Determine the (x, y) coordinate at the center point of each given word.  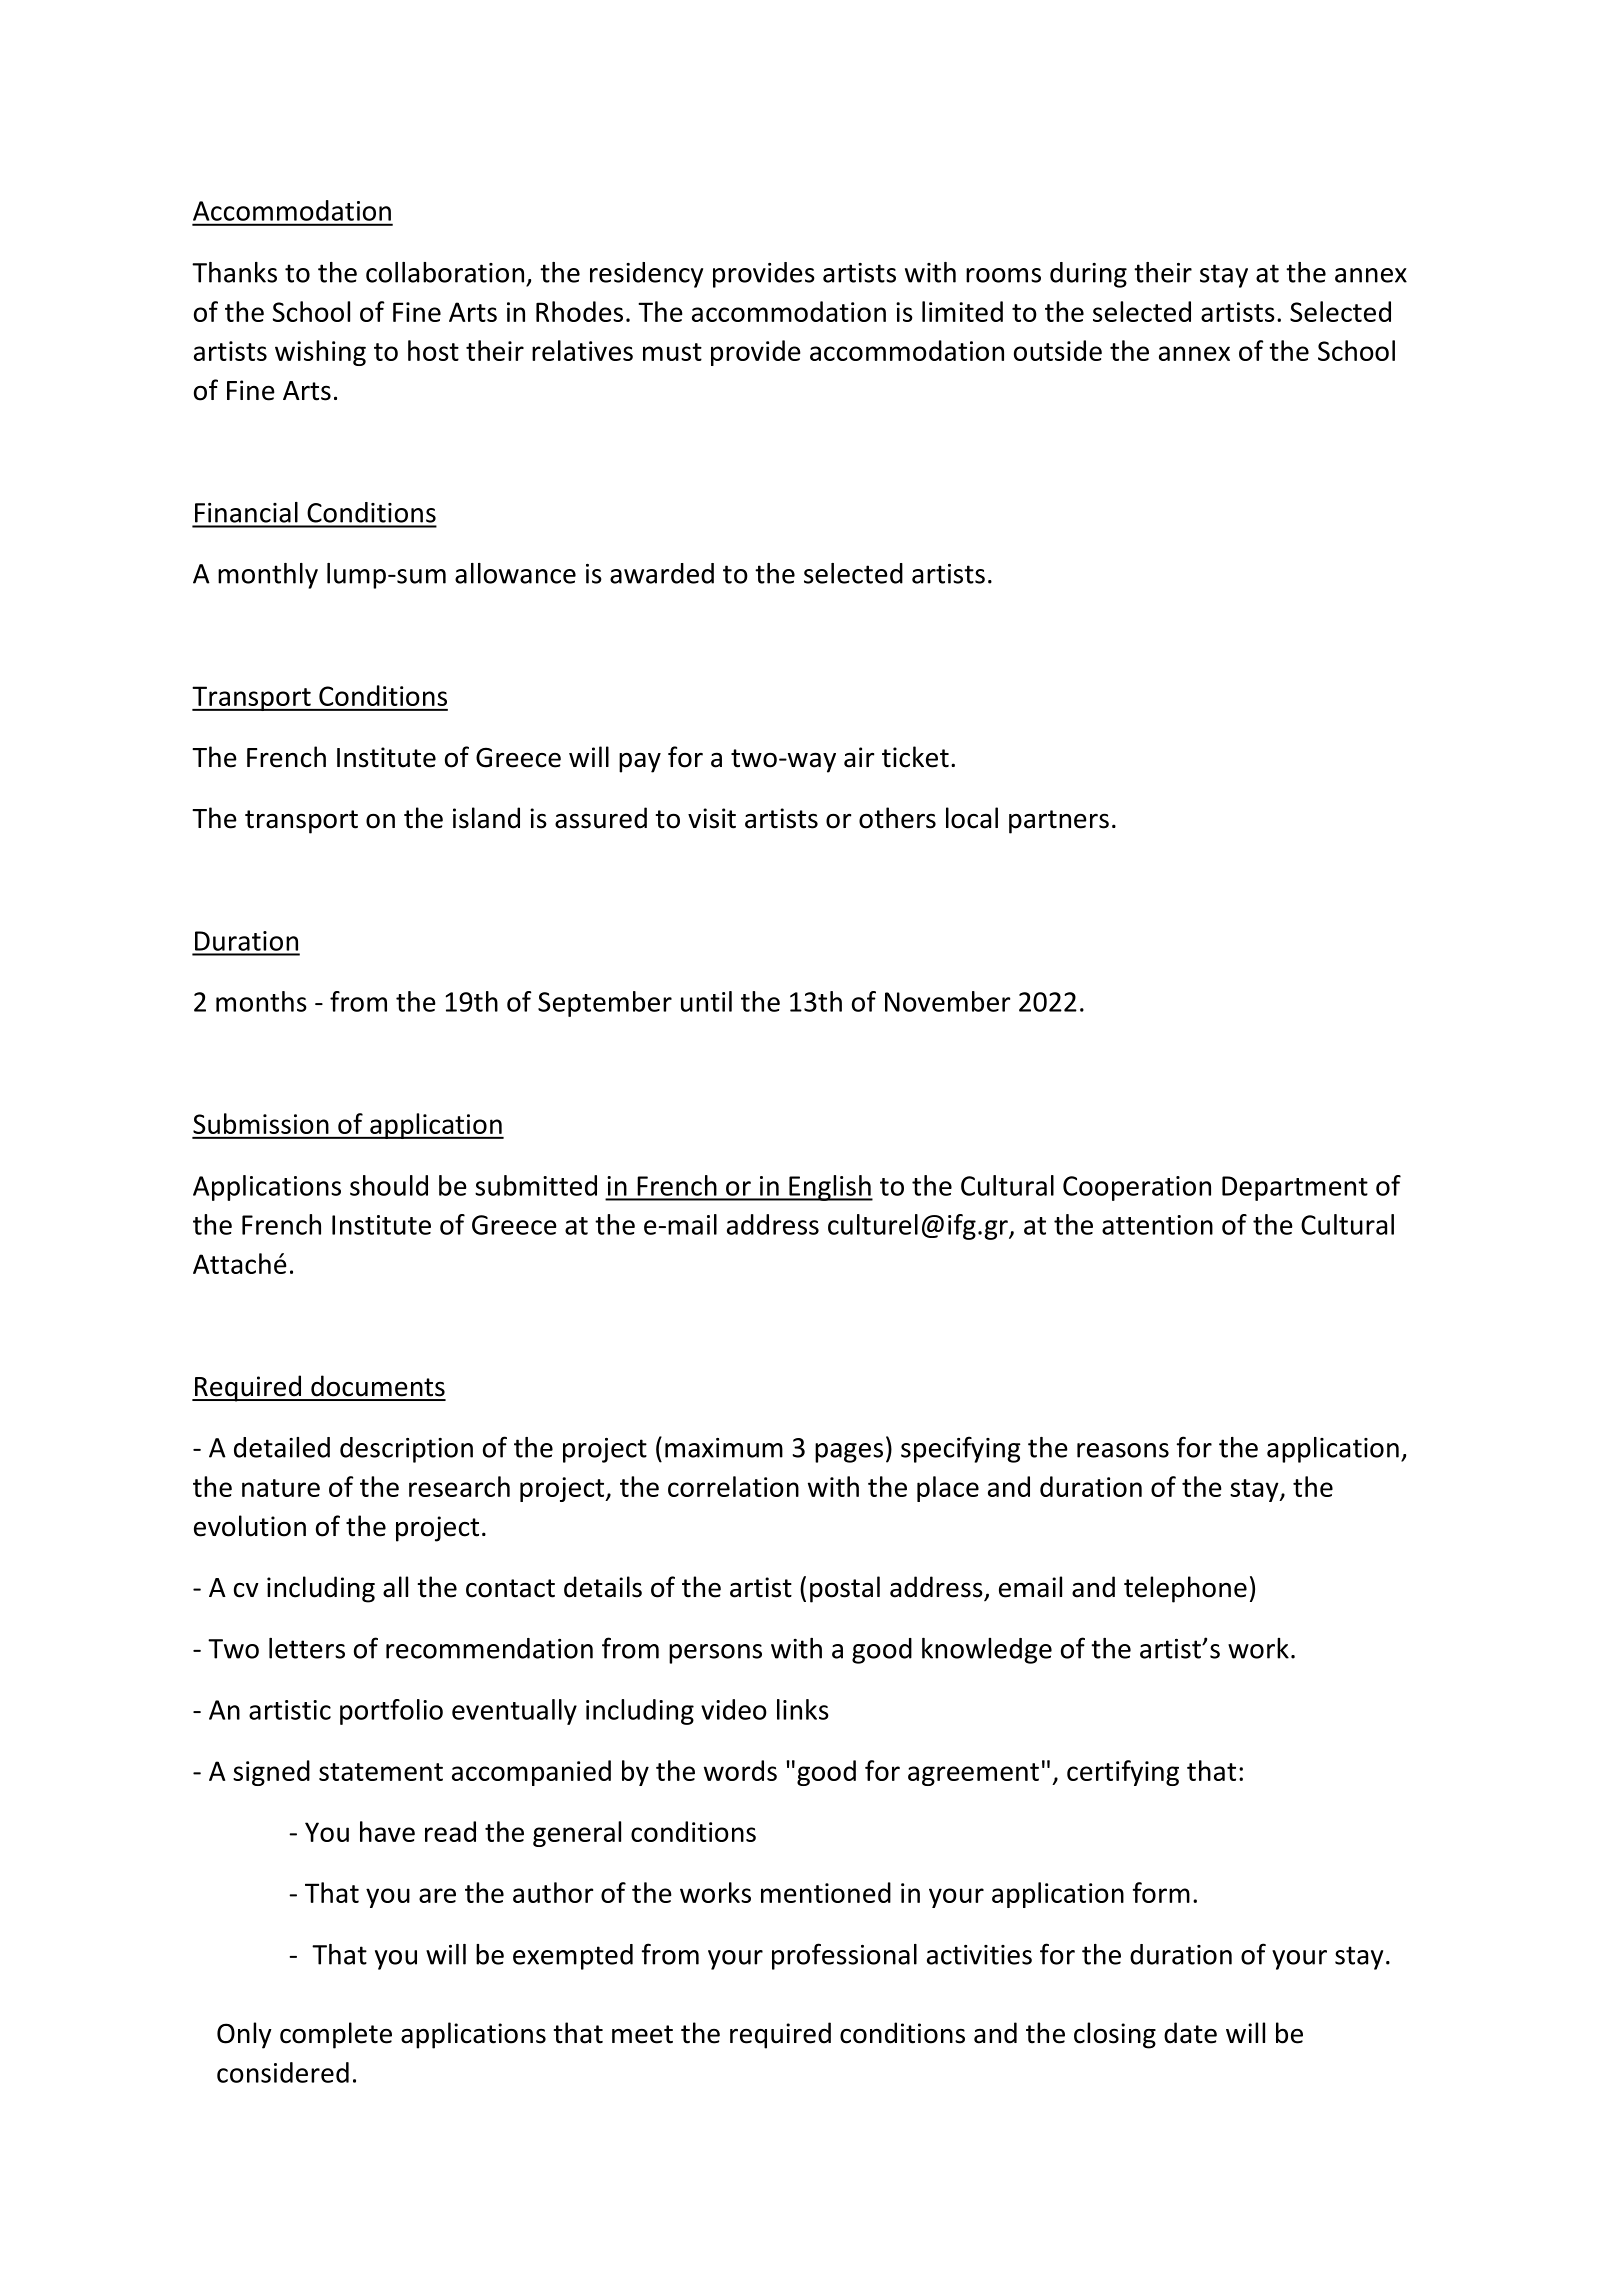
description (406, 1450)
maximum (724, 1448)
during (1088, 275)
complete (336, 2035)
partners (1059, 822)
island (486, 818)
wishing (320, 353)
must (672, 352)
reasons (1123, 1450)
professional (844, 1956)
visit (712, 818)
